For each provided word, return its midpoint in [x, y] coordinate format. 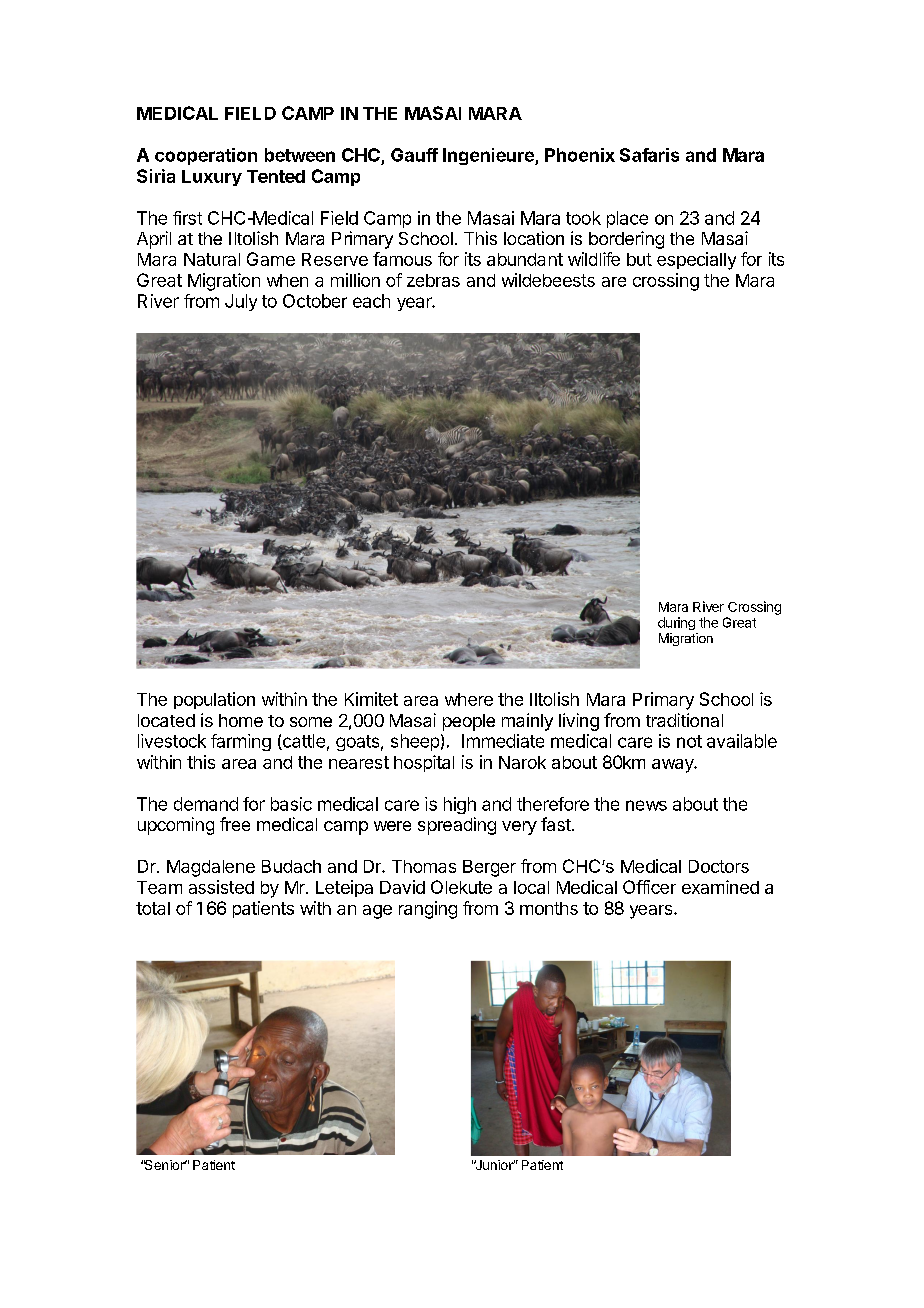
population [214, 700]
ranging [428, 910]
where [469, 699]
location [534, 238]
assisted [221, 887]
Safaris [649, 155]
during [676, 623]
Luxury [212, 178]
